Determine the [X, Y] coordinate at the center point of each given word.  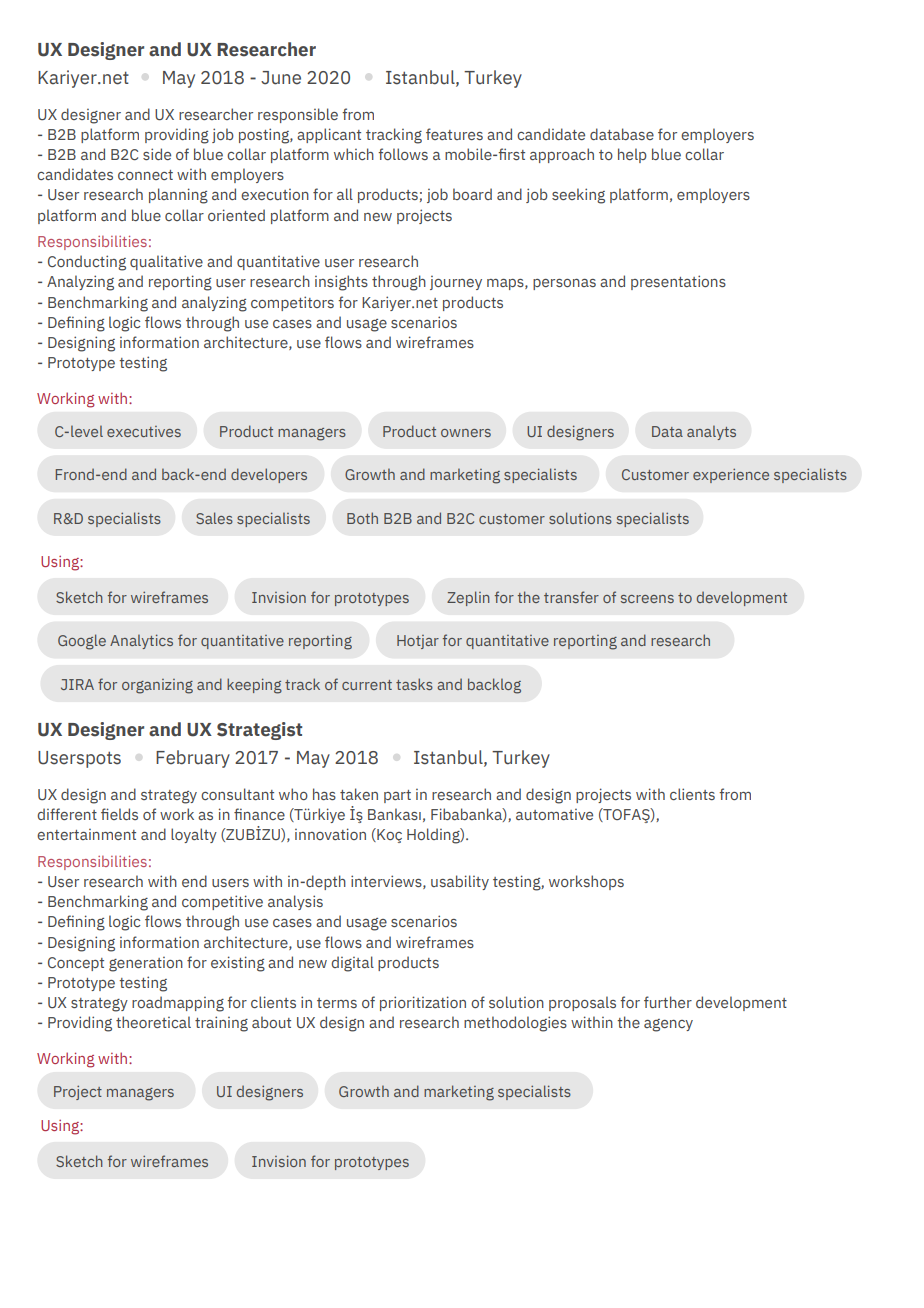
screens [647, 599]
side [157, 154]
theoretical [153, 1022]
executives [144, 431]
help [632, 155]
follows [403, 154]
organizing [157, 686]
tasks [414, 684]
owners [466, 433]
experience [731, 475]
